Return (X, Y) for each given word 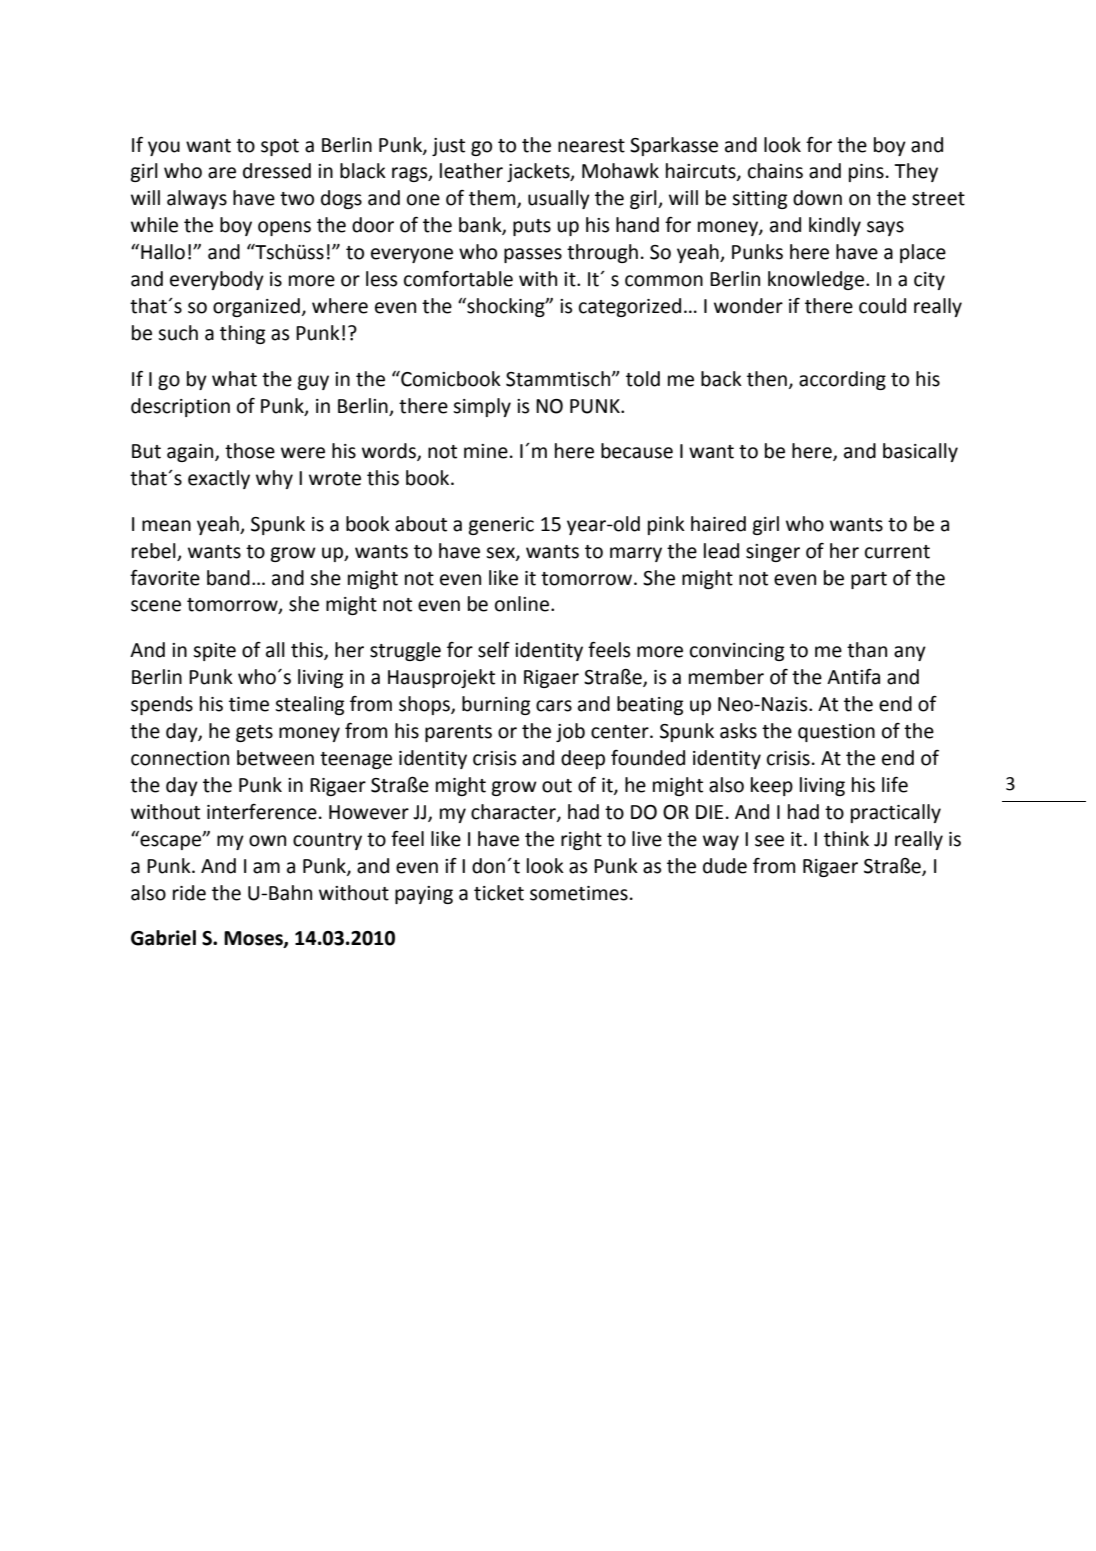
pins (866, 173)
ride (189, 893)
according (842, 380)
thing (242, 334)
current (897, 552)
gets (254, 733)
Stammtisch (558, 379)
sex (501, 553)
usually (559, 199)
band (228, 578)
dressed (277, 171)
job (570, 732)
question (836, 733)
